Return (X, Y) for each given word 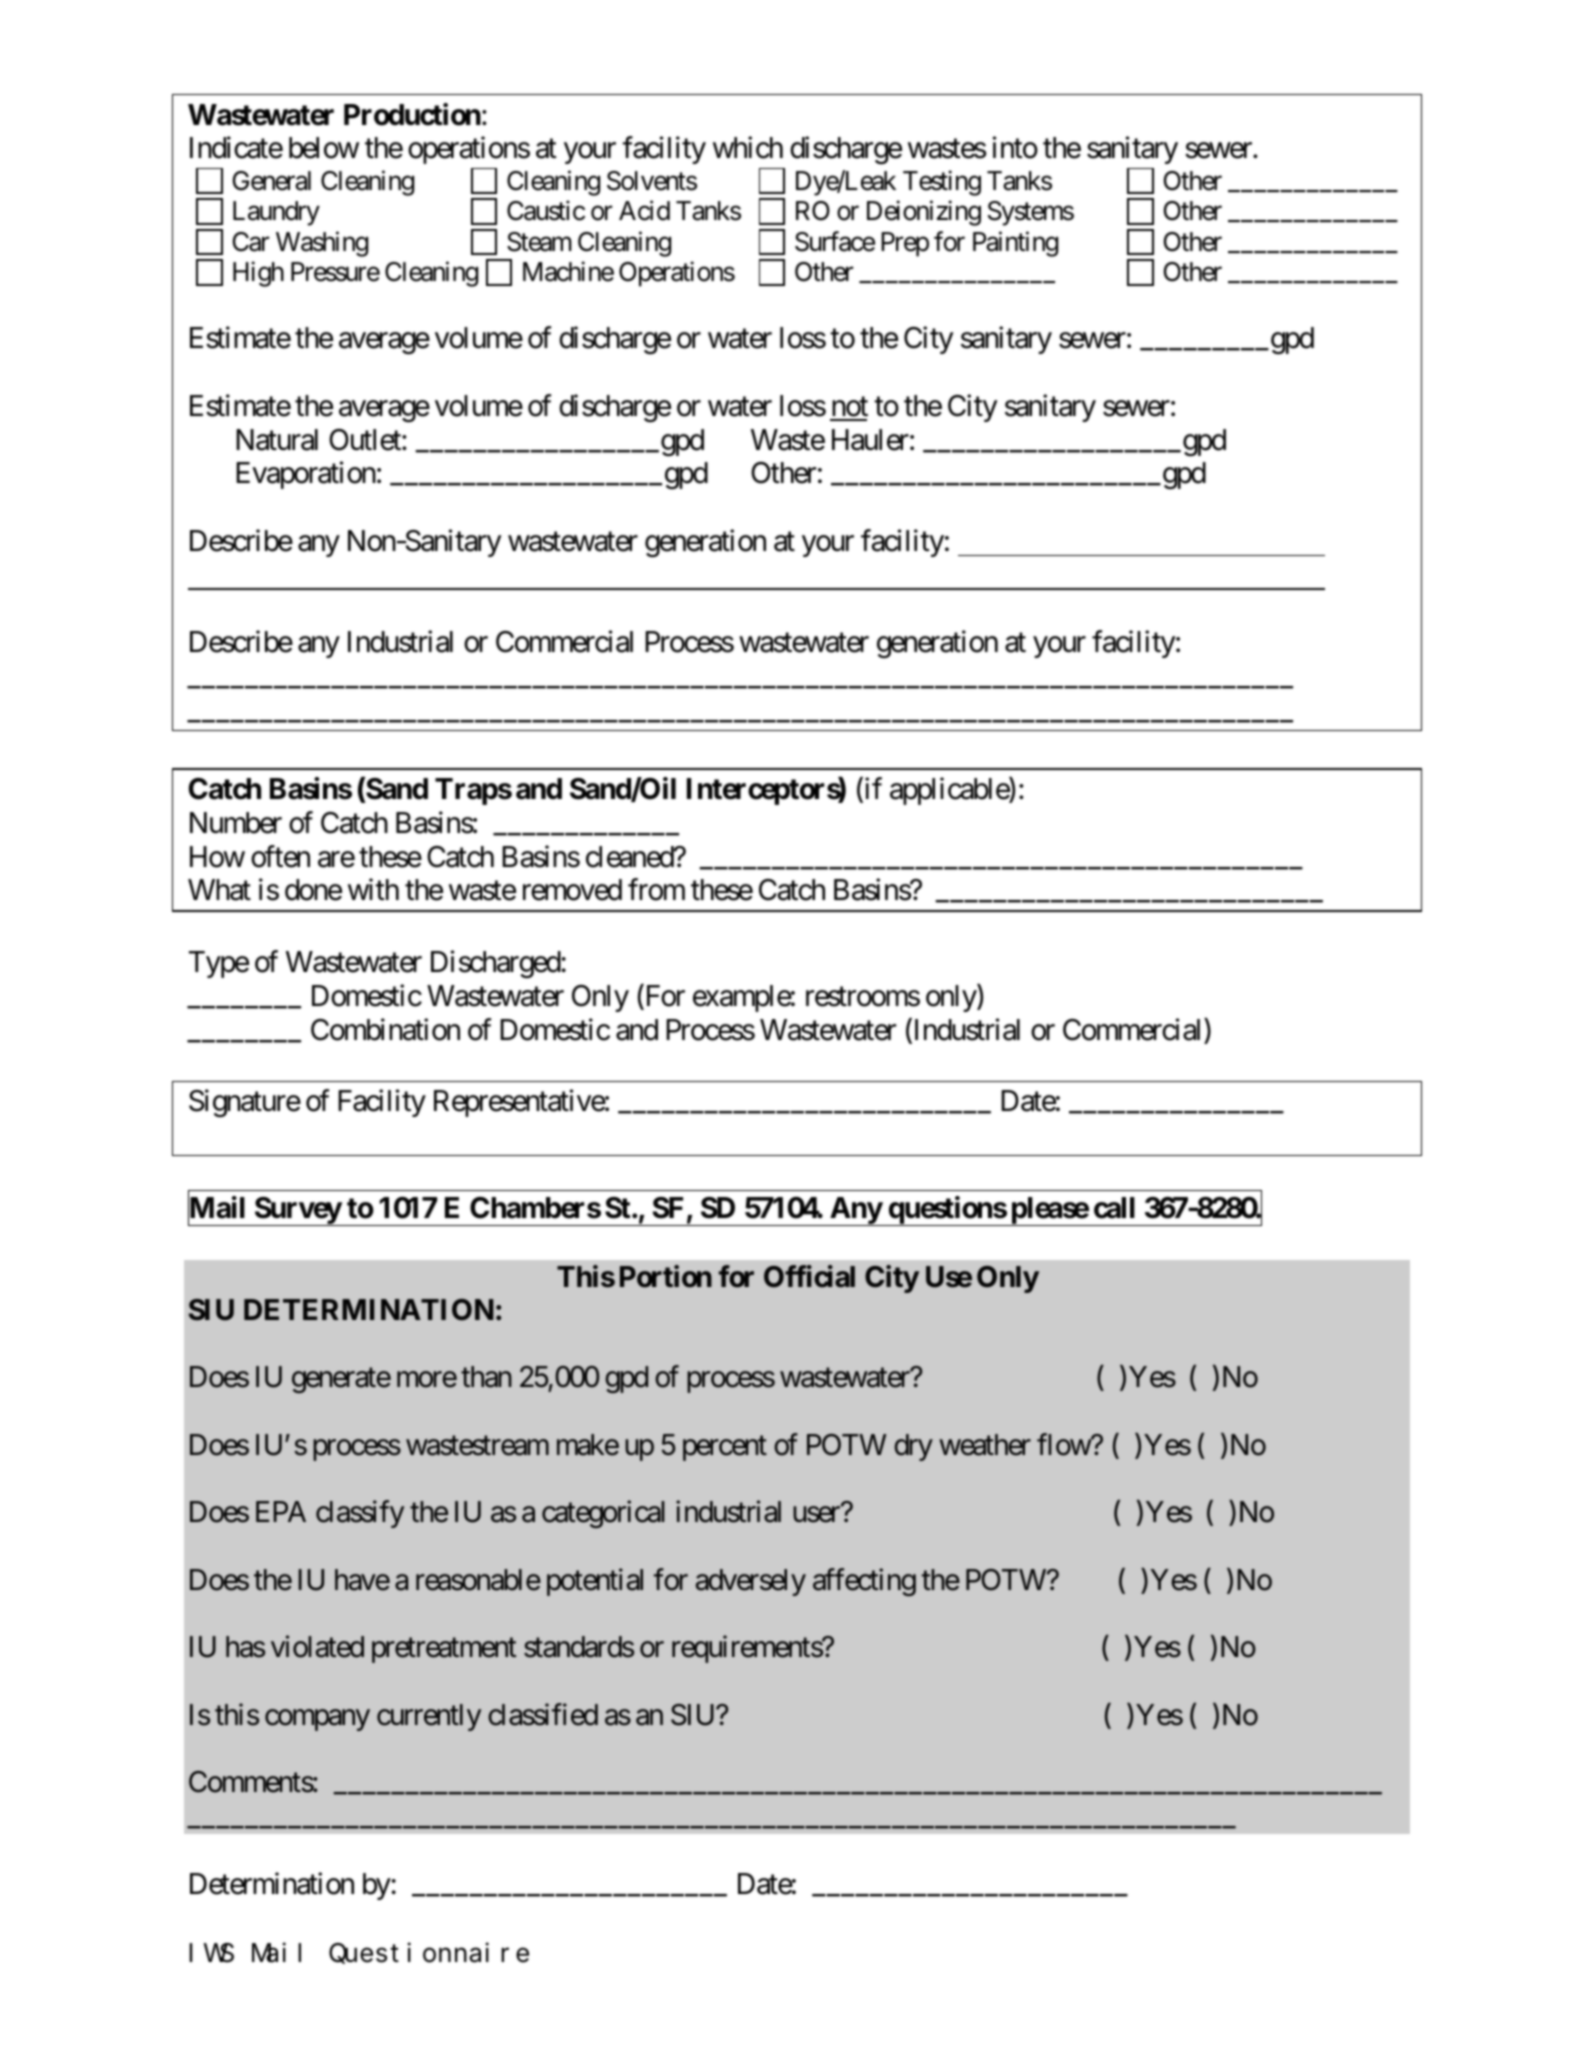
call (1114, 1208)
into (1015, 148)
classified (543, 1714)
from (656, 890)
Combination (385, 1029)
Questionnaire (429, 1953)
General (272, 181)
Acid (644, 210)
